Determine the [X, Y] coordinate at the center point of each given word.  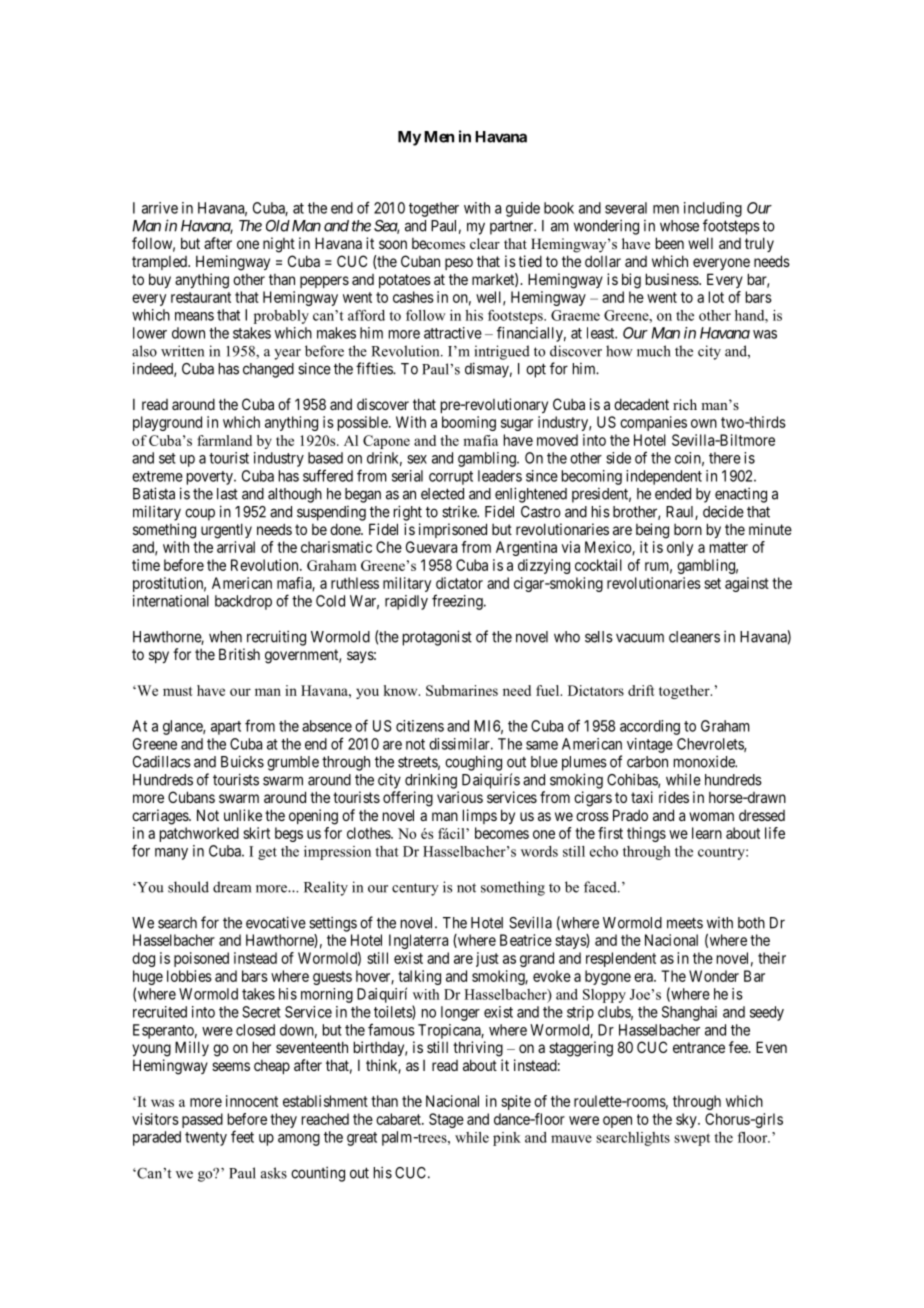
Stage [446, 1120]
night [279, 245]
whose [679, 226]
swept [692, 1139]
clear [485, 243]
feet [242, 1136]
